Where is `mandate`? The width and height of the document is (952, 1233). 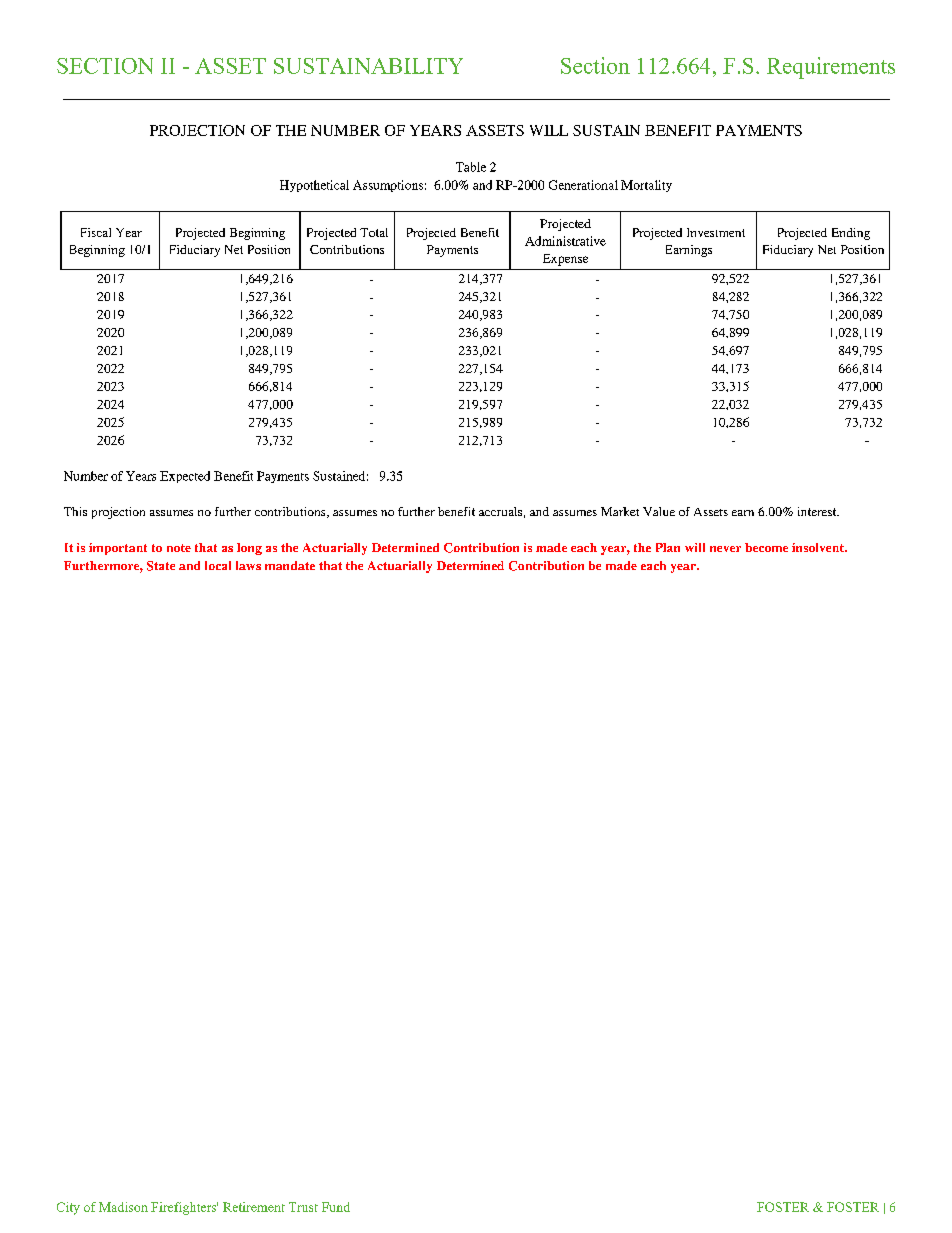
mandate is located at coordinates (290, 565).
